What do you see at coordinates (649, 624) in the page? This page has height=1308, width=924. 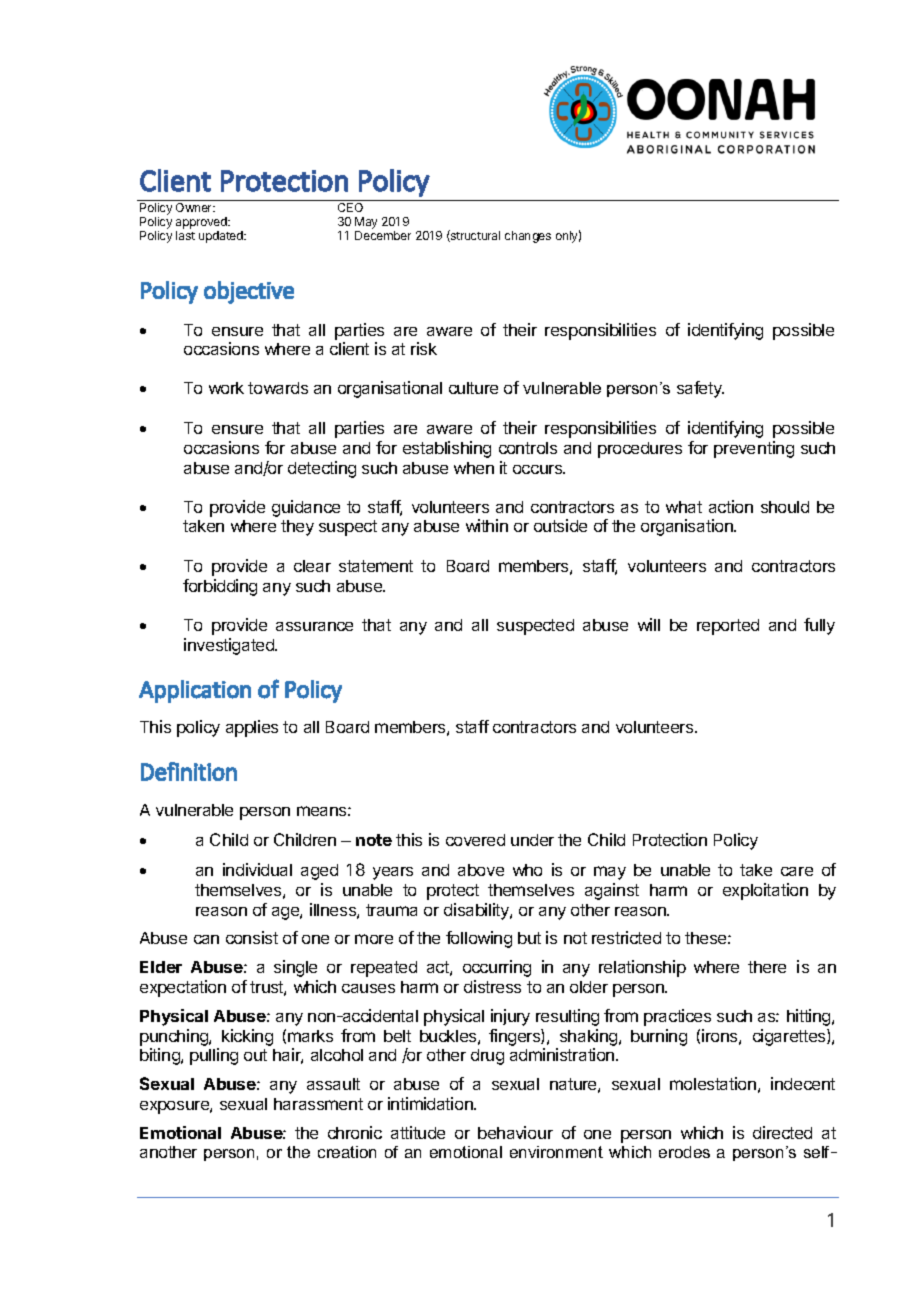 I see `will` at bounding box center [649, 624].
